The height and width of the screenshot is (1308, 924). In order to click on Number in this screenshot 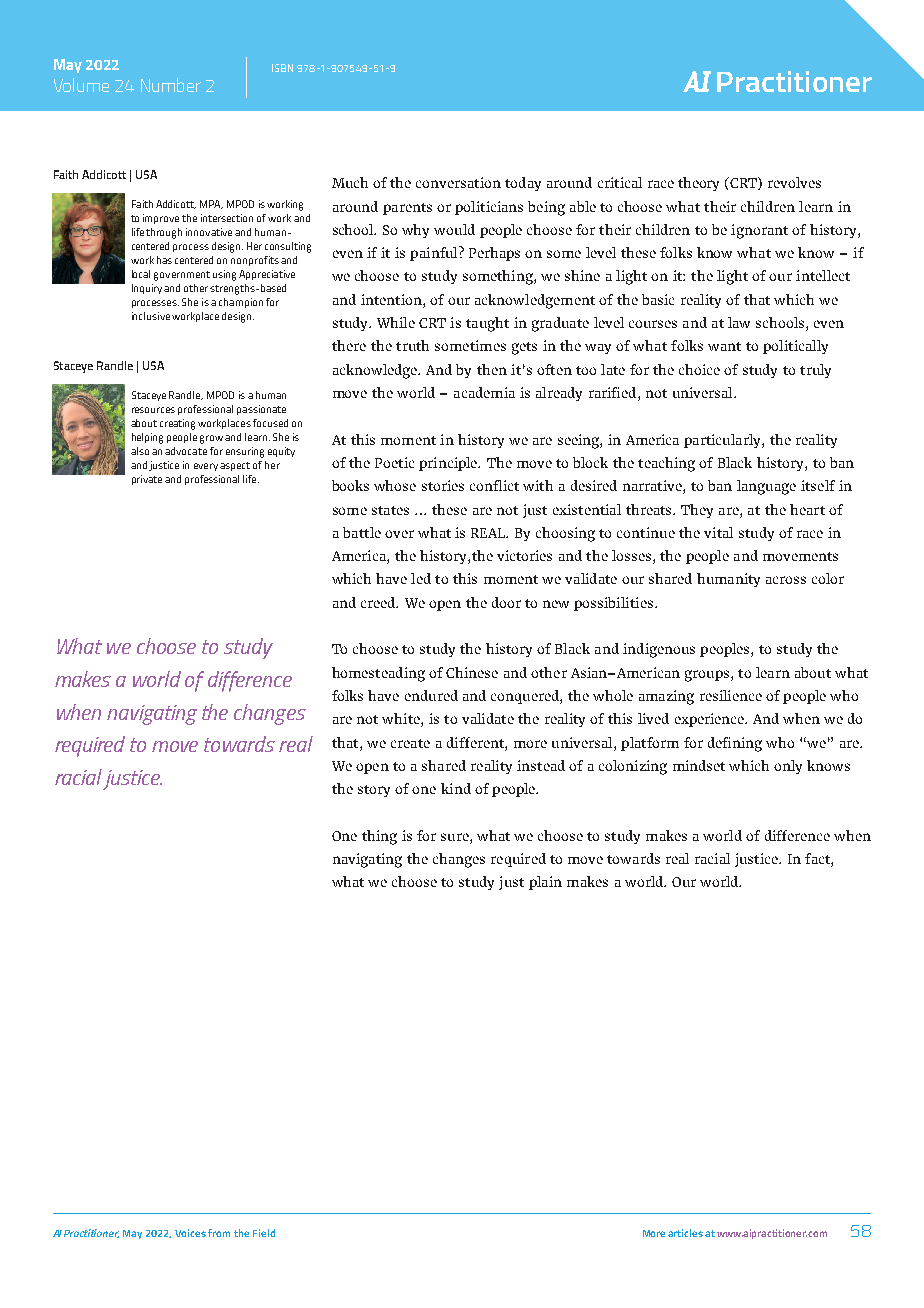, I will do `click(171, 85)`.
